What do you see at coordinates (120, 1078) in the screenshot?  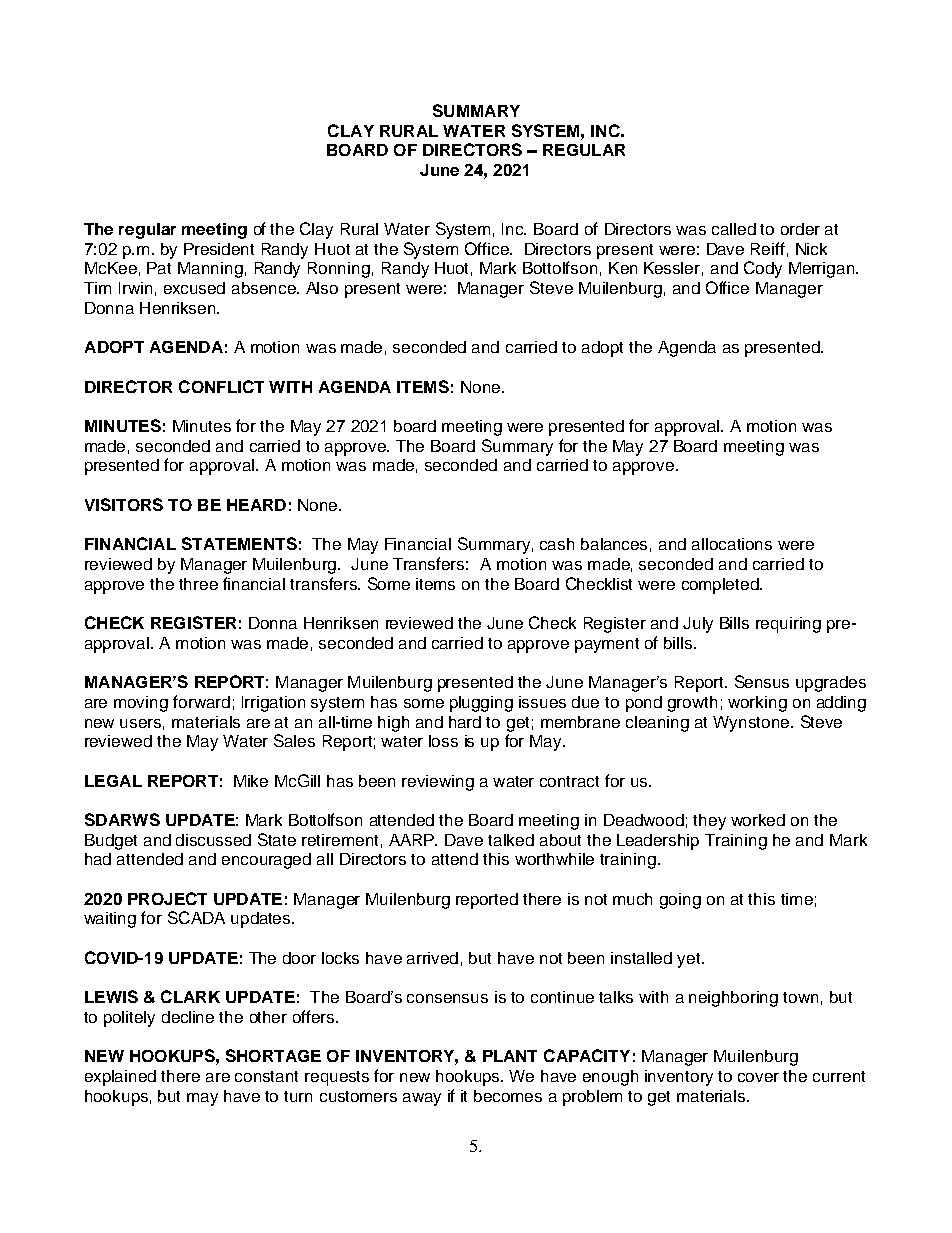 I see `explained` at bounding box center [120, 1078].
